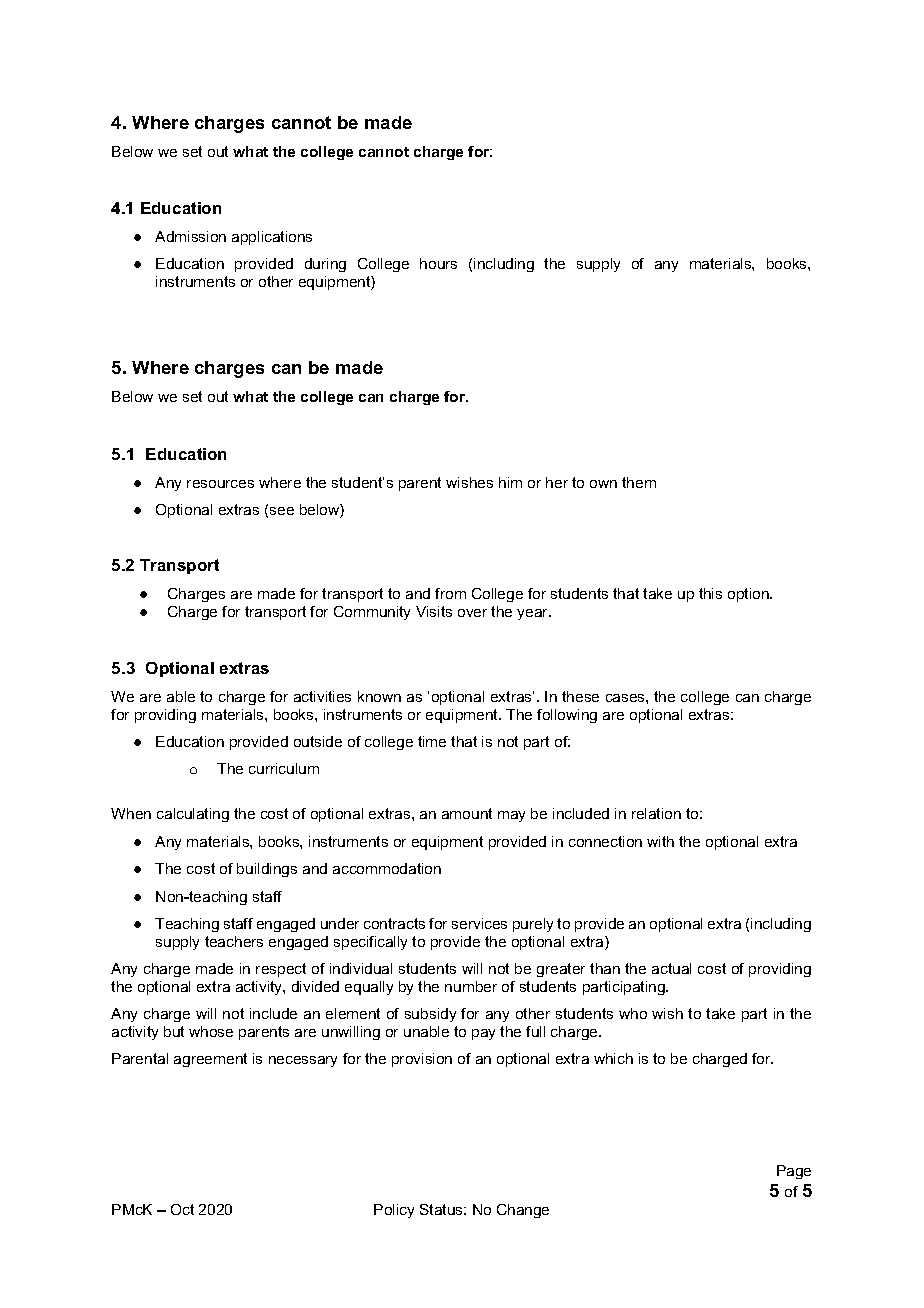 The image size is (924, 1308). I want to click on buildings, so click(267, 870).
